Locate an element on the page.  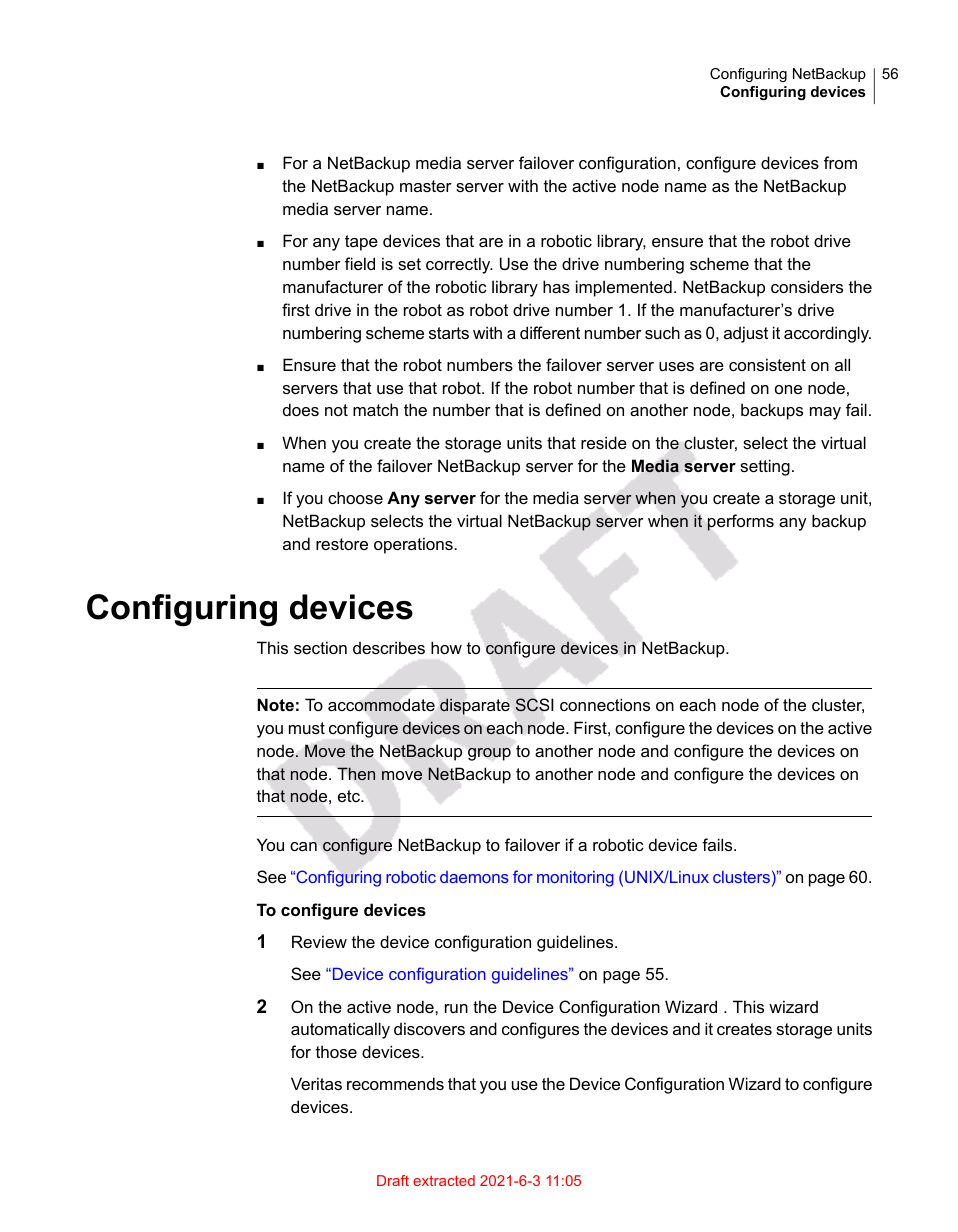
tape is located at coordinates (361, 243).
